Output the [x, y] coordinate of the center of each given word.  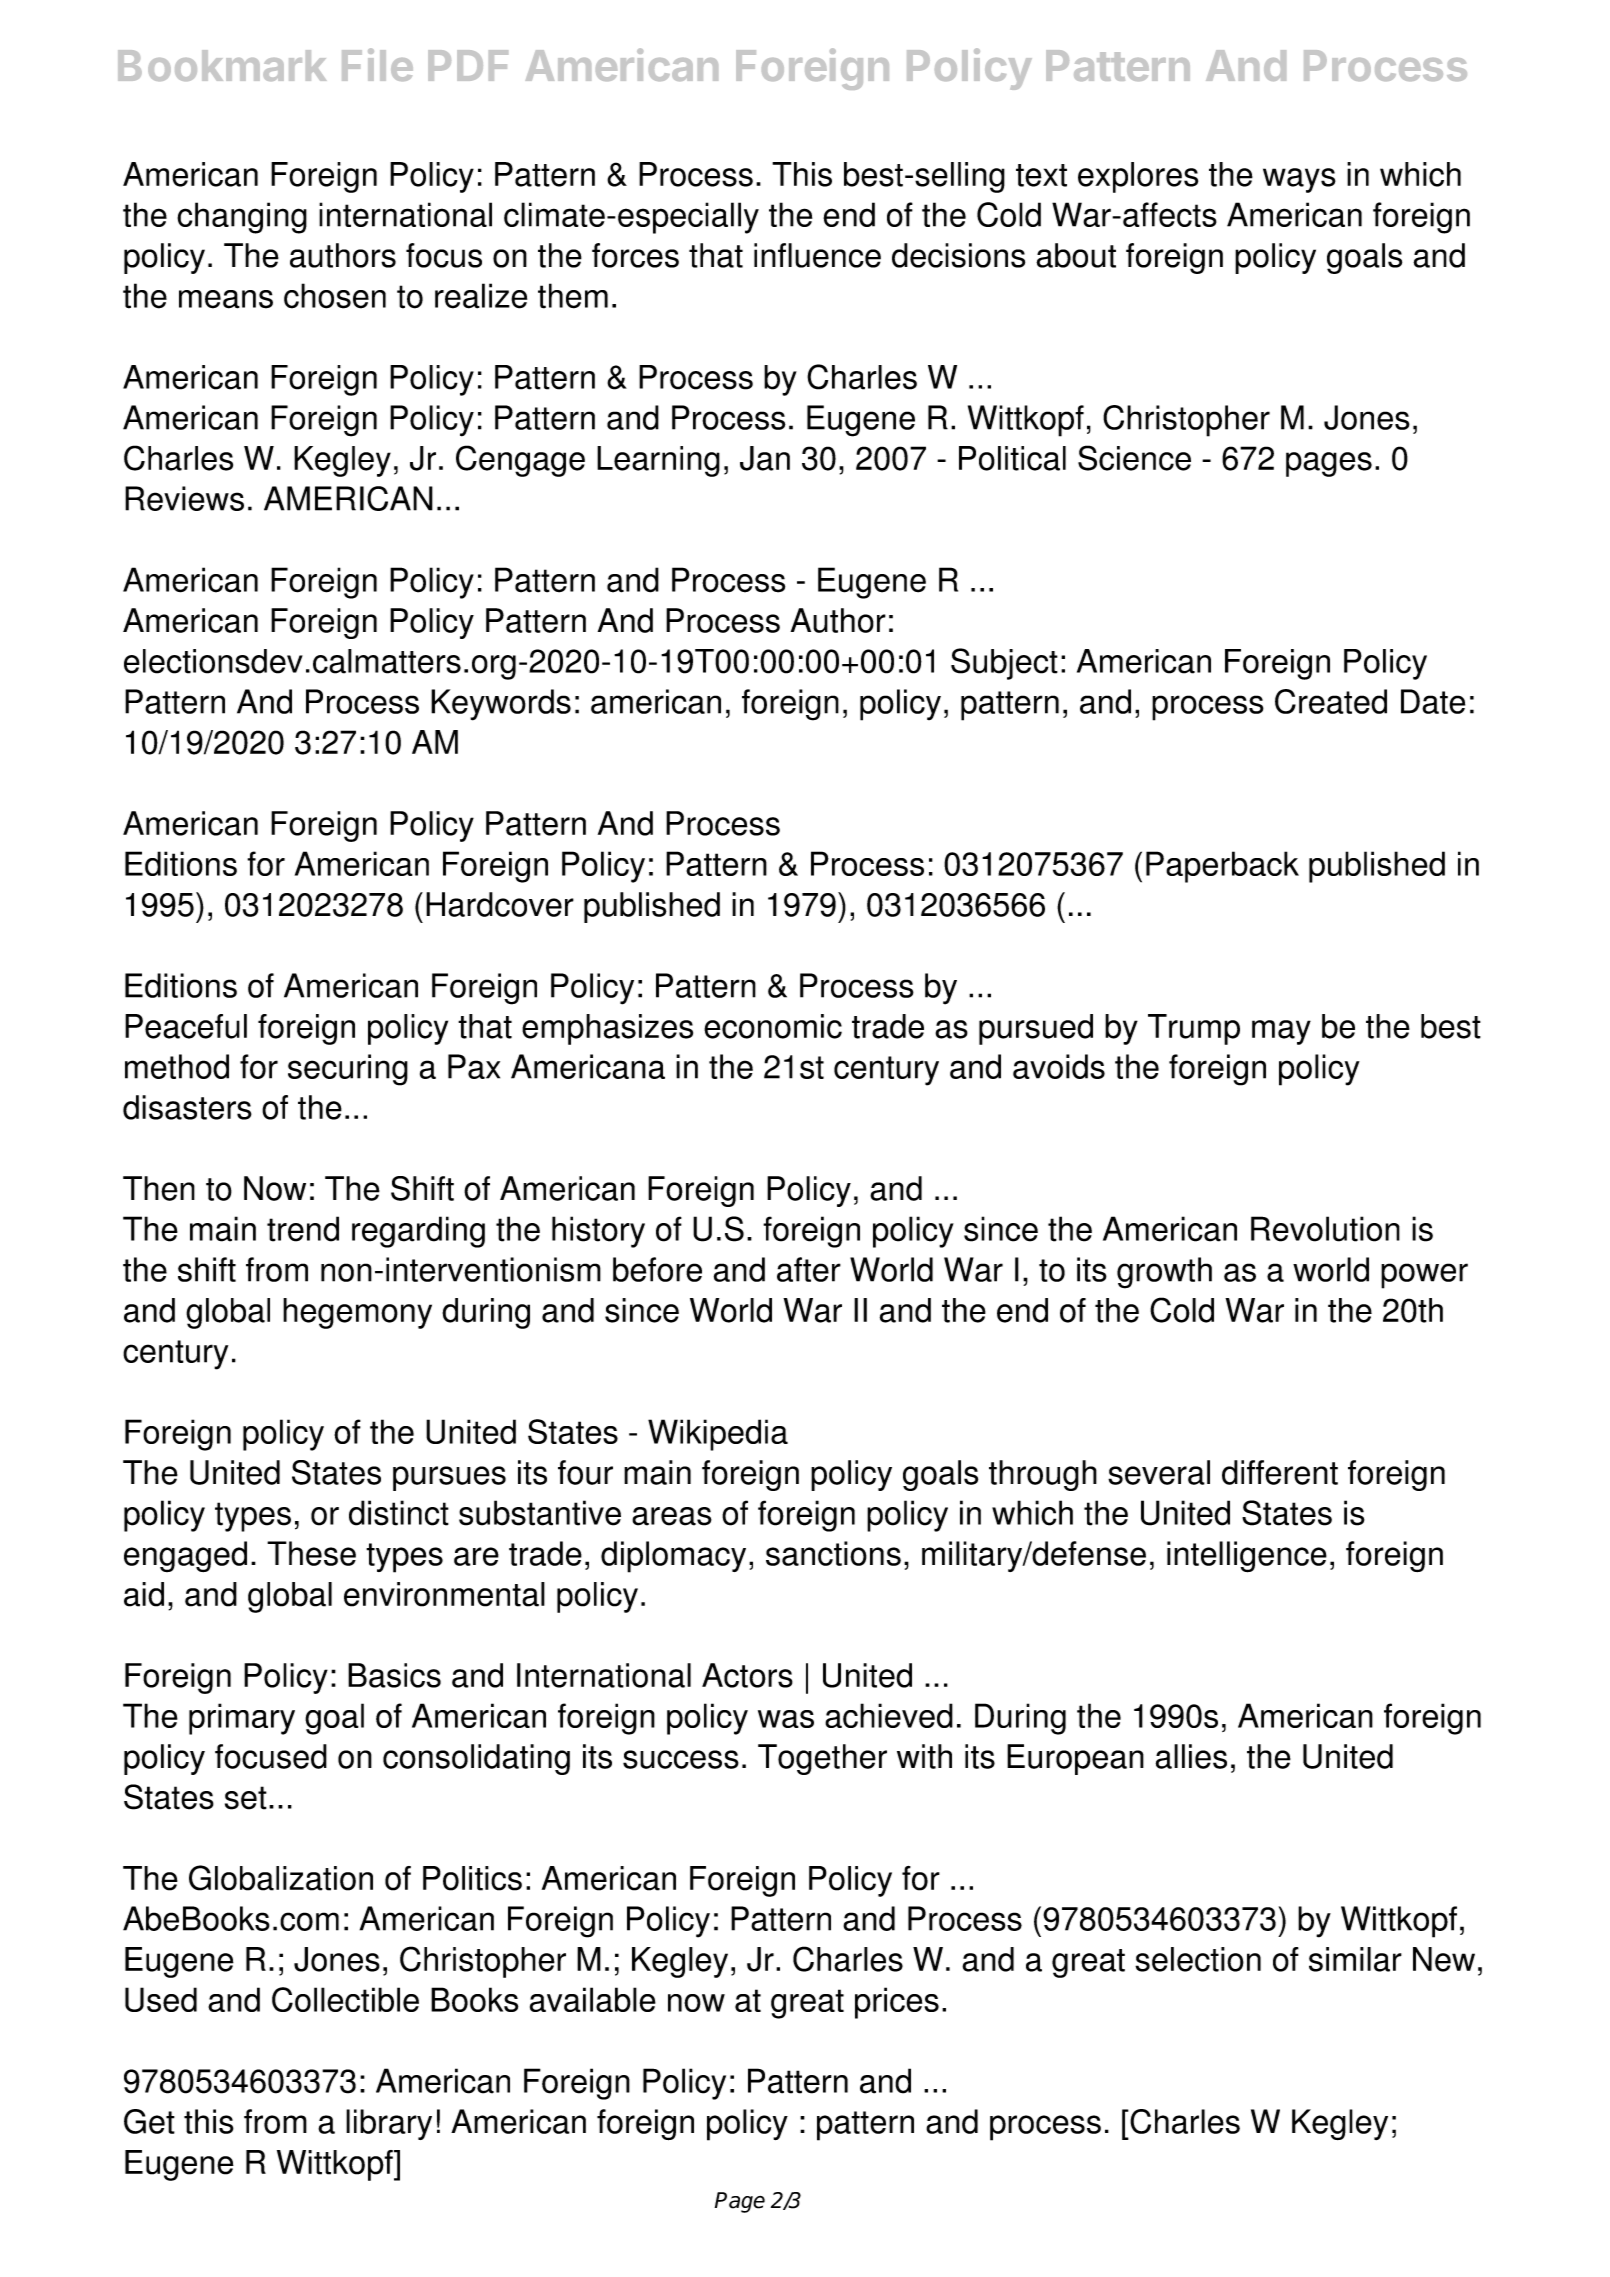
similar [1355, 1959]
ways [1299, 180]
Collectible [345, 1999]
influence [817, 255]
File [377, 64]
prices [897, 2003]
